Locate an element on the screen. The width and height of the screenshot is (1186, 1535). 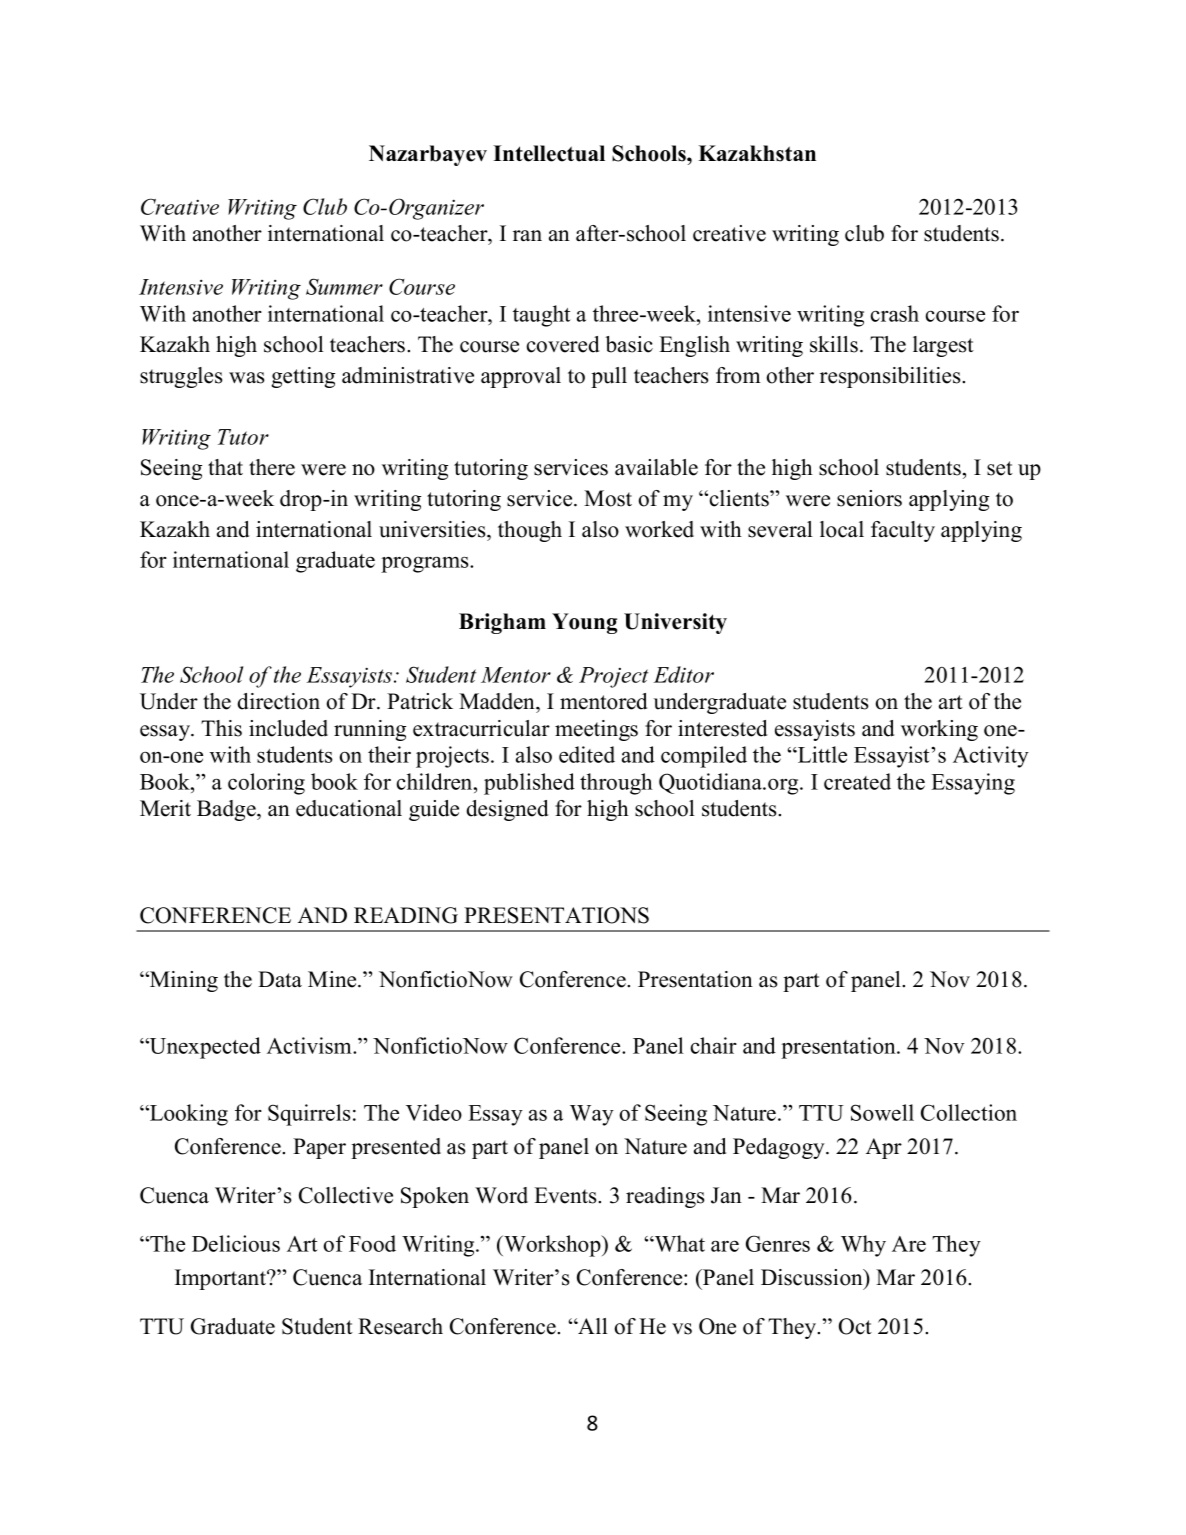
Important is located at coordinates (221, 1279).
